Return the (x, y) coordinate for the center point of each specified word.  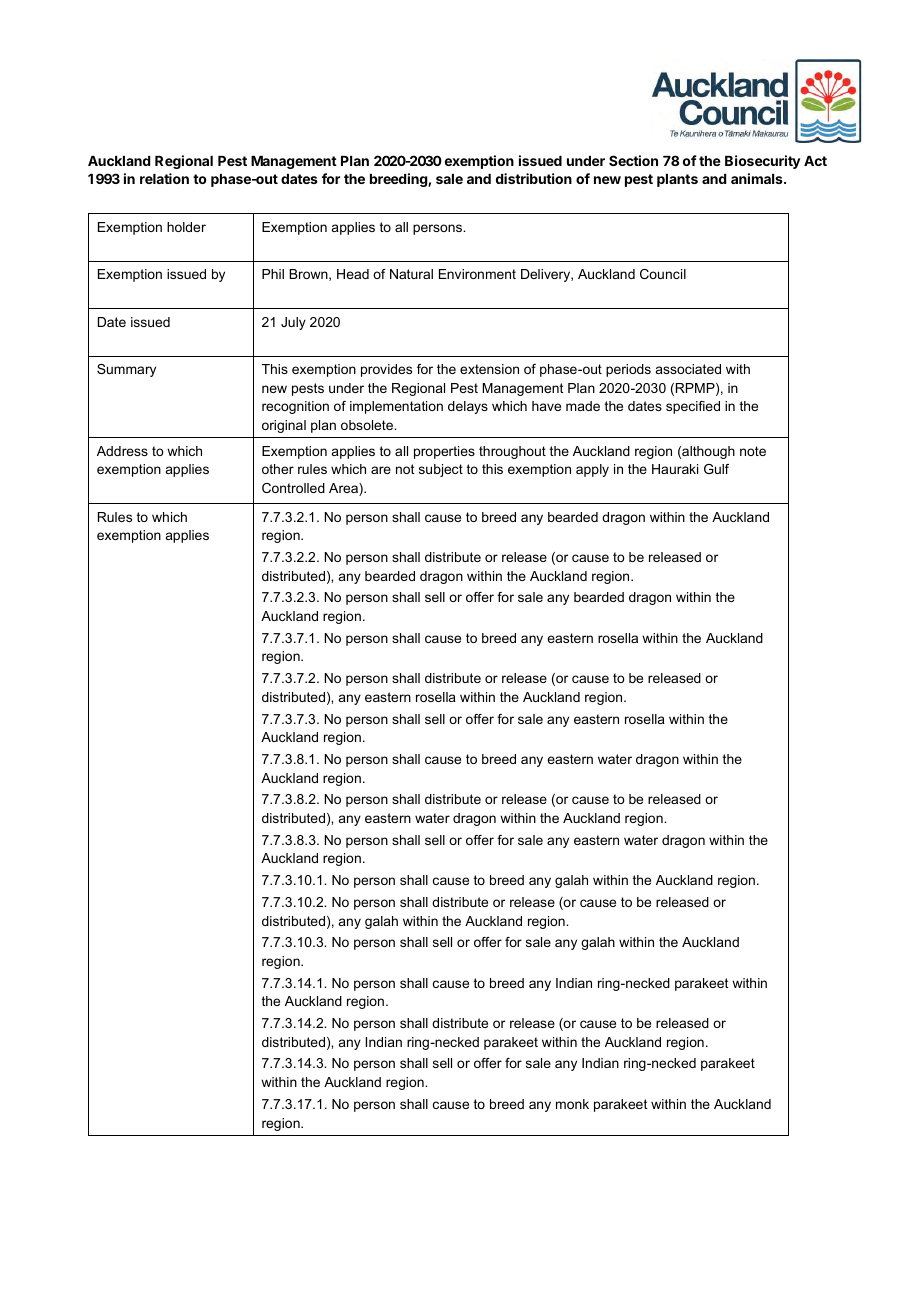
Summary (126, 370)
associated (688, 369)
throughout (512, 452)
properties (444, 452)
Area (344, 489)
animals (758, 178)
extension (489, 369)
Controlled (293, 488)
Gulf (716, 469)
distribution (534, 178)
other (278, 469)
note (753, 451)
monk (572, 1104)
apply (592, 470)
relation (164, 178)
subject (441, 470)
